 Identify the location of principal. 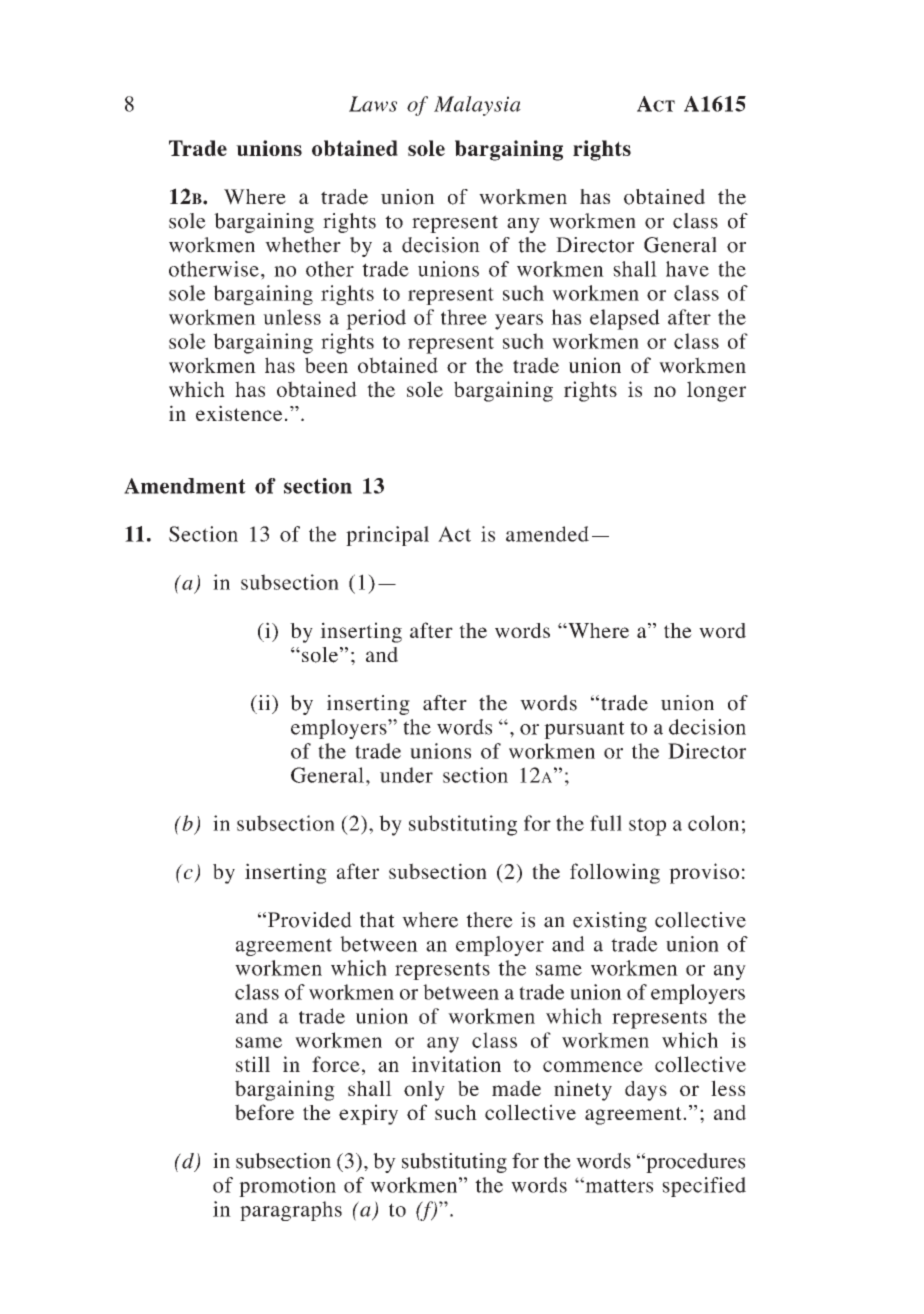
(387, 536).
